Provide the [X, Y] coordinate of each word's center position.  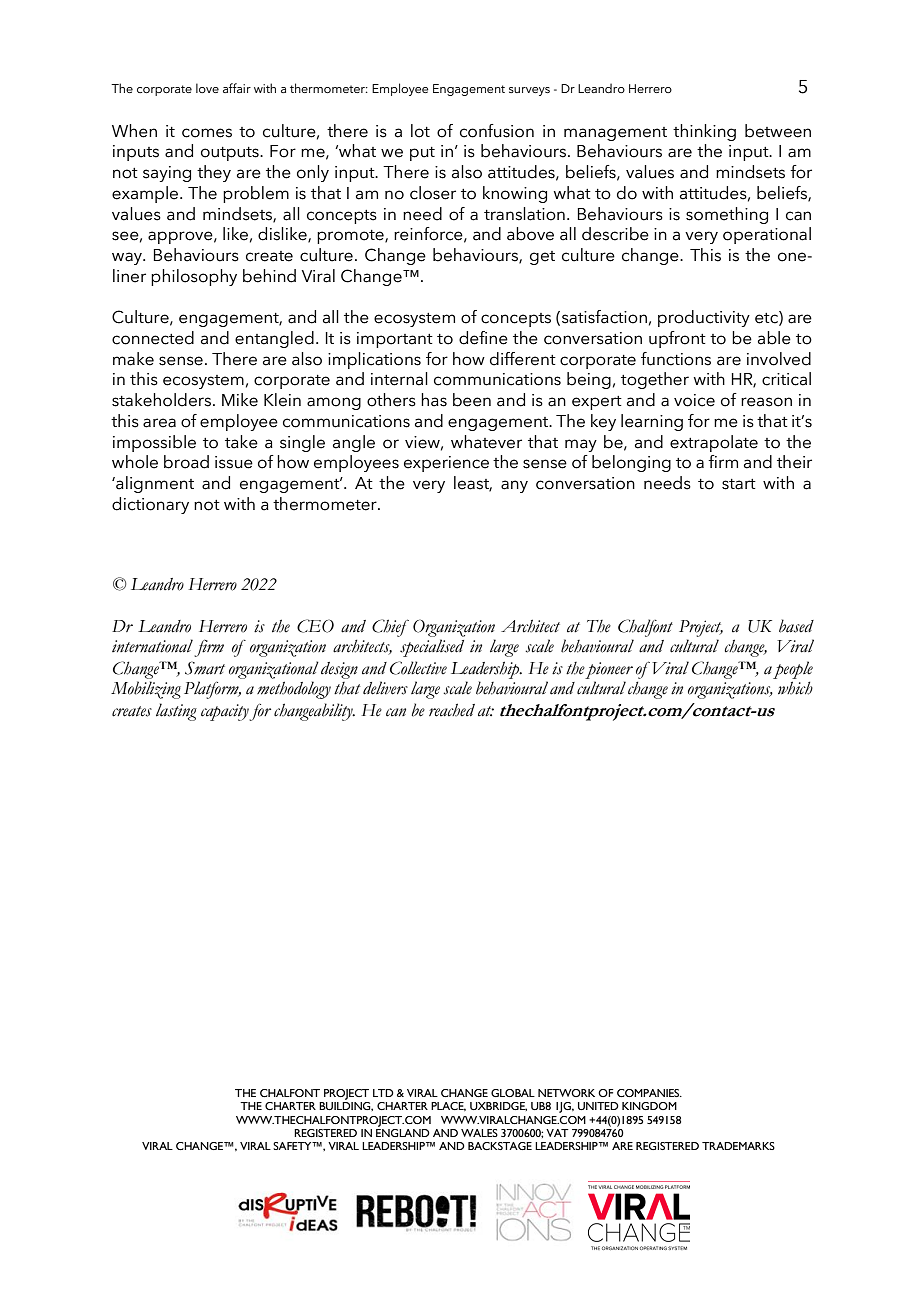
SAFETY [293, 1146]
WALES [479, 1133]
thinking [704, 132]
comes [207, 133]
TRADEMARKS [738, 1146]
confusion [497, 131]
